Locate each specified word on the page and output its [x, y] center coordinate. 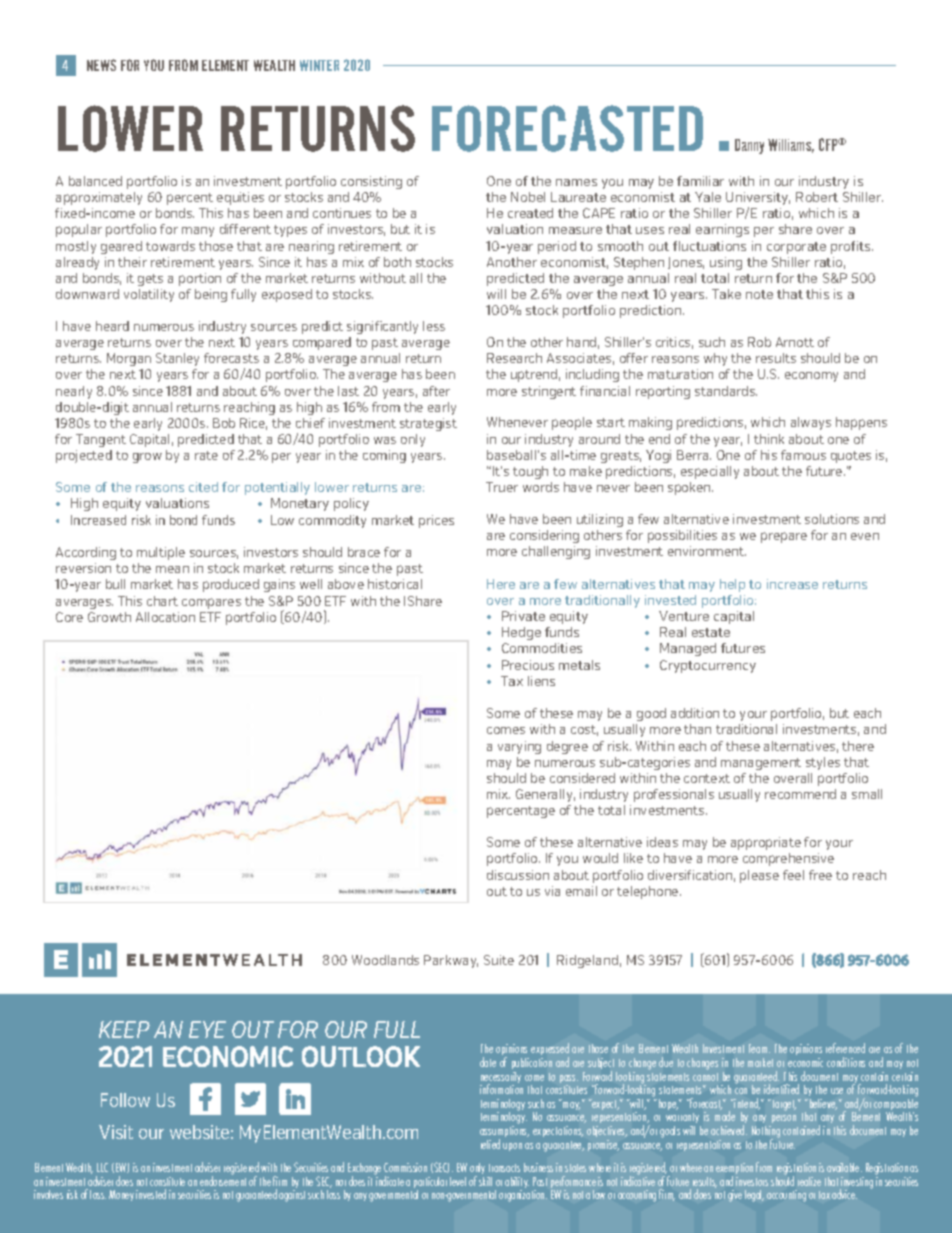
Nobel [528, 197]
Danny [749, 146]
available [844, 1167]
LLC [102, 1167]
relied [490, 1144]
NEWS [101, 65]
